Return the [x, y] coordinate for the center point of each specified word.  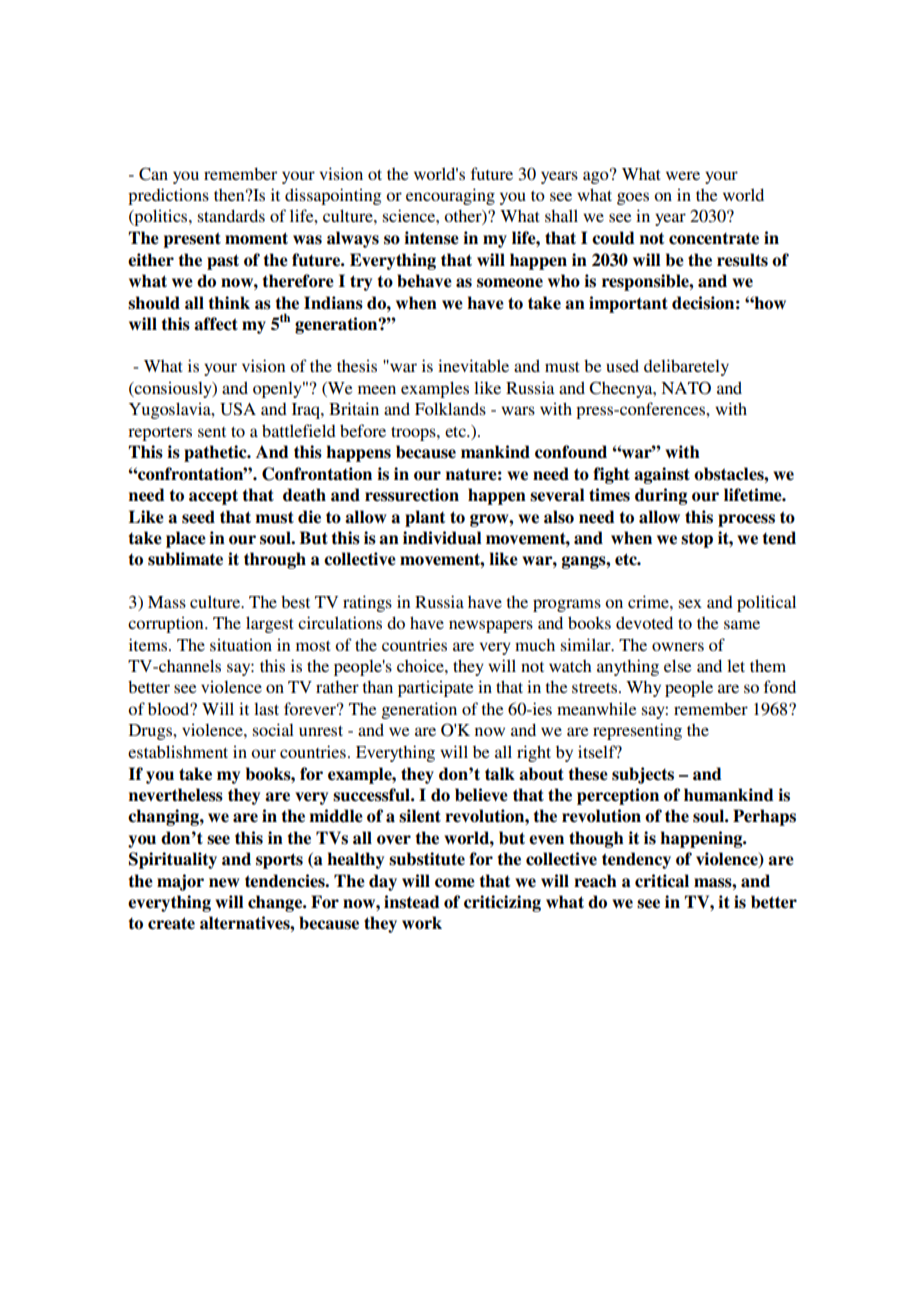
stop [697, 540]
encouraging [450, 196]
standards [231, 215]
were [683, 175]
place [186, 539]
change [276, 903]
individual [442, 538]
